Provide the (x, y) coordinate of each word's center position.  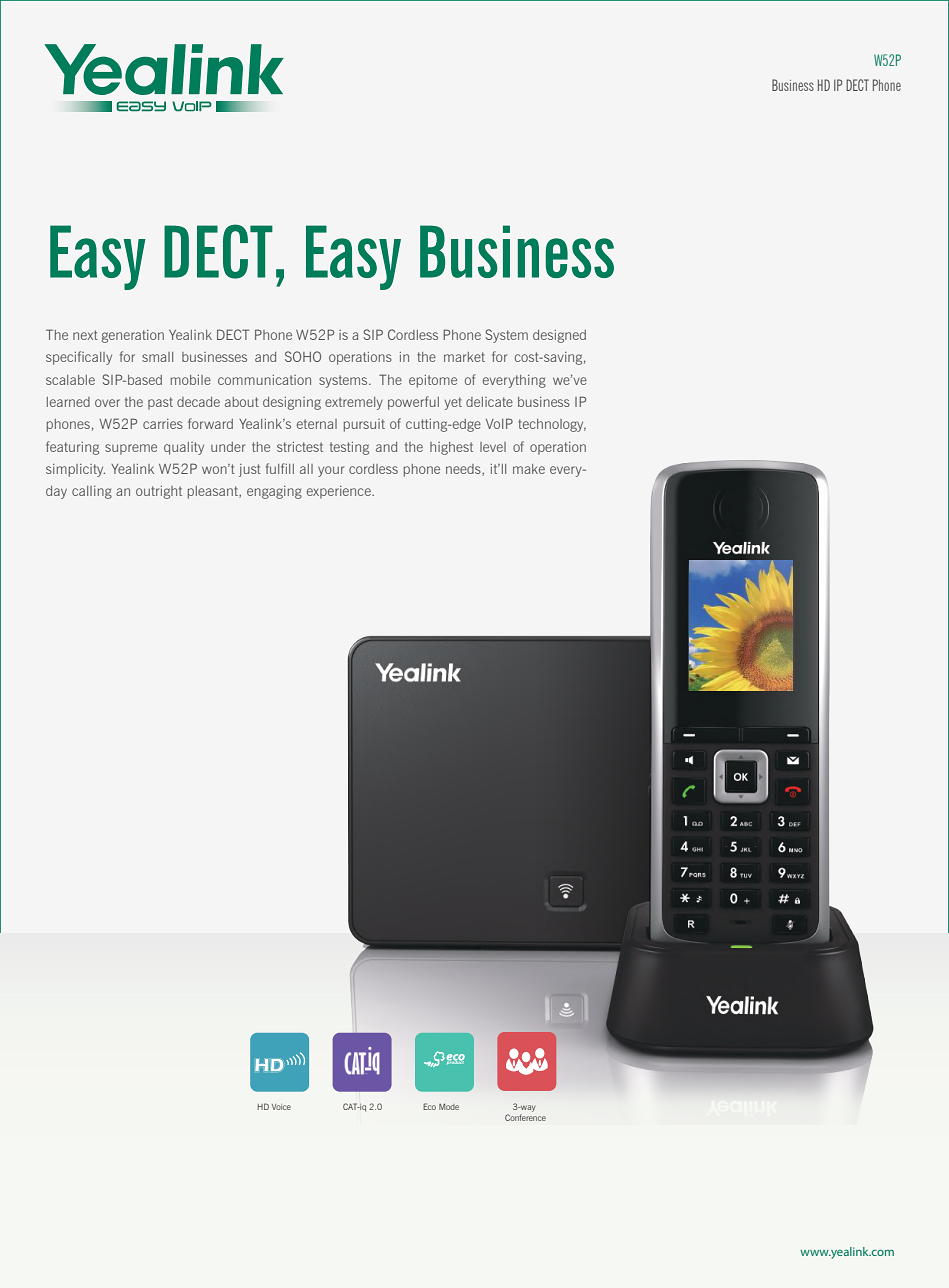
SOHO (303, 356)
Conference (525, 1117)
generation (132, 336)
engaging (274, 492)
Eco (429, 1106)
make (529, 469)
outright (159, 492)
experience (340, 492)
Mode (449, 1106)
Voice (281, 1107)
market (464, 357)
